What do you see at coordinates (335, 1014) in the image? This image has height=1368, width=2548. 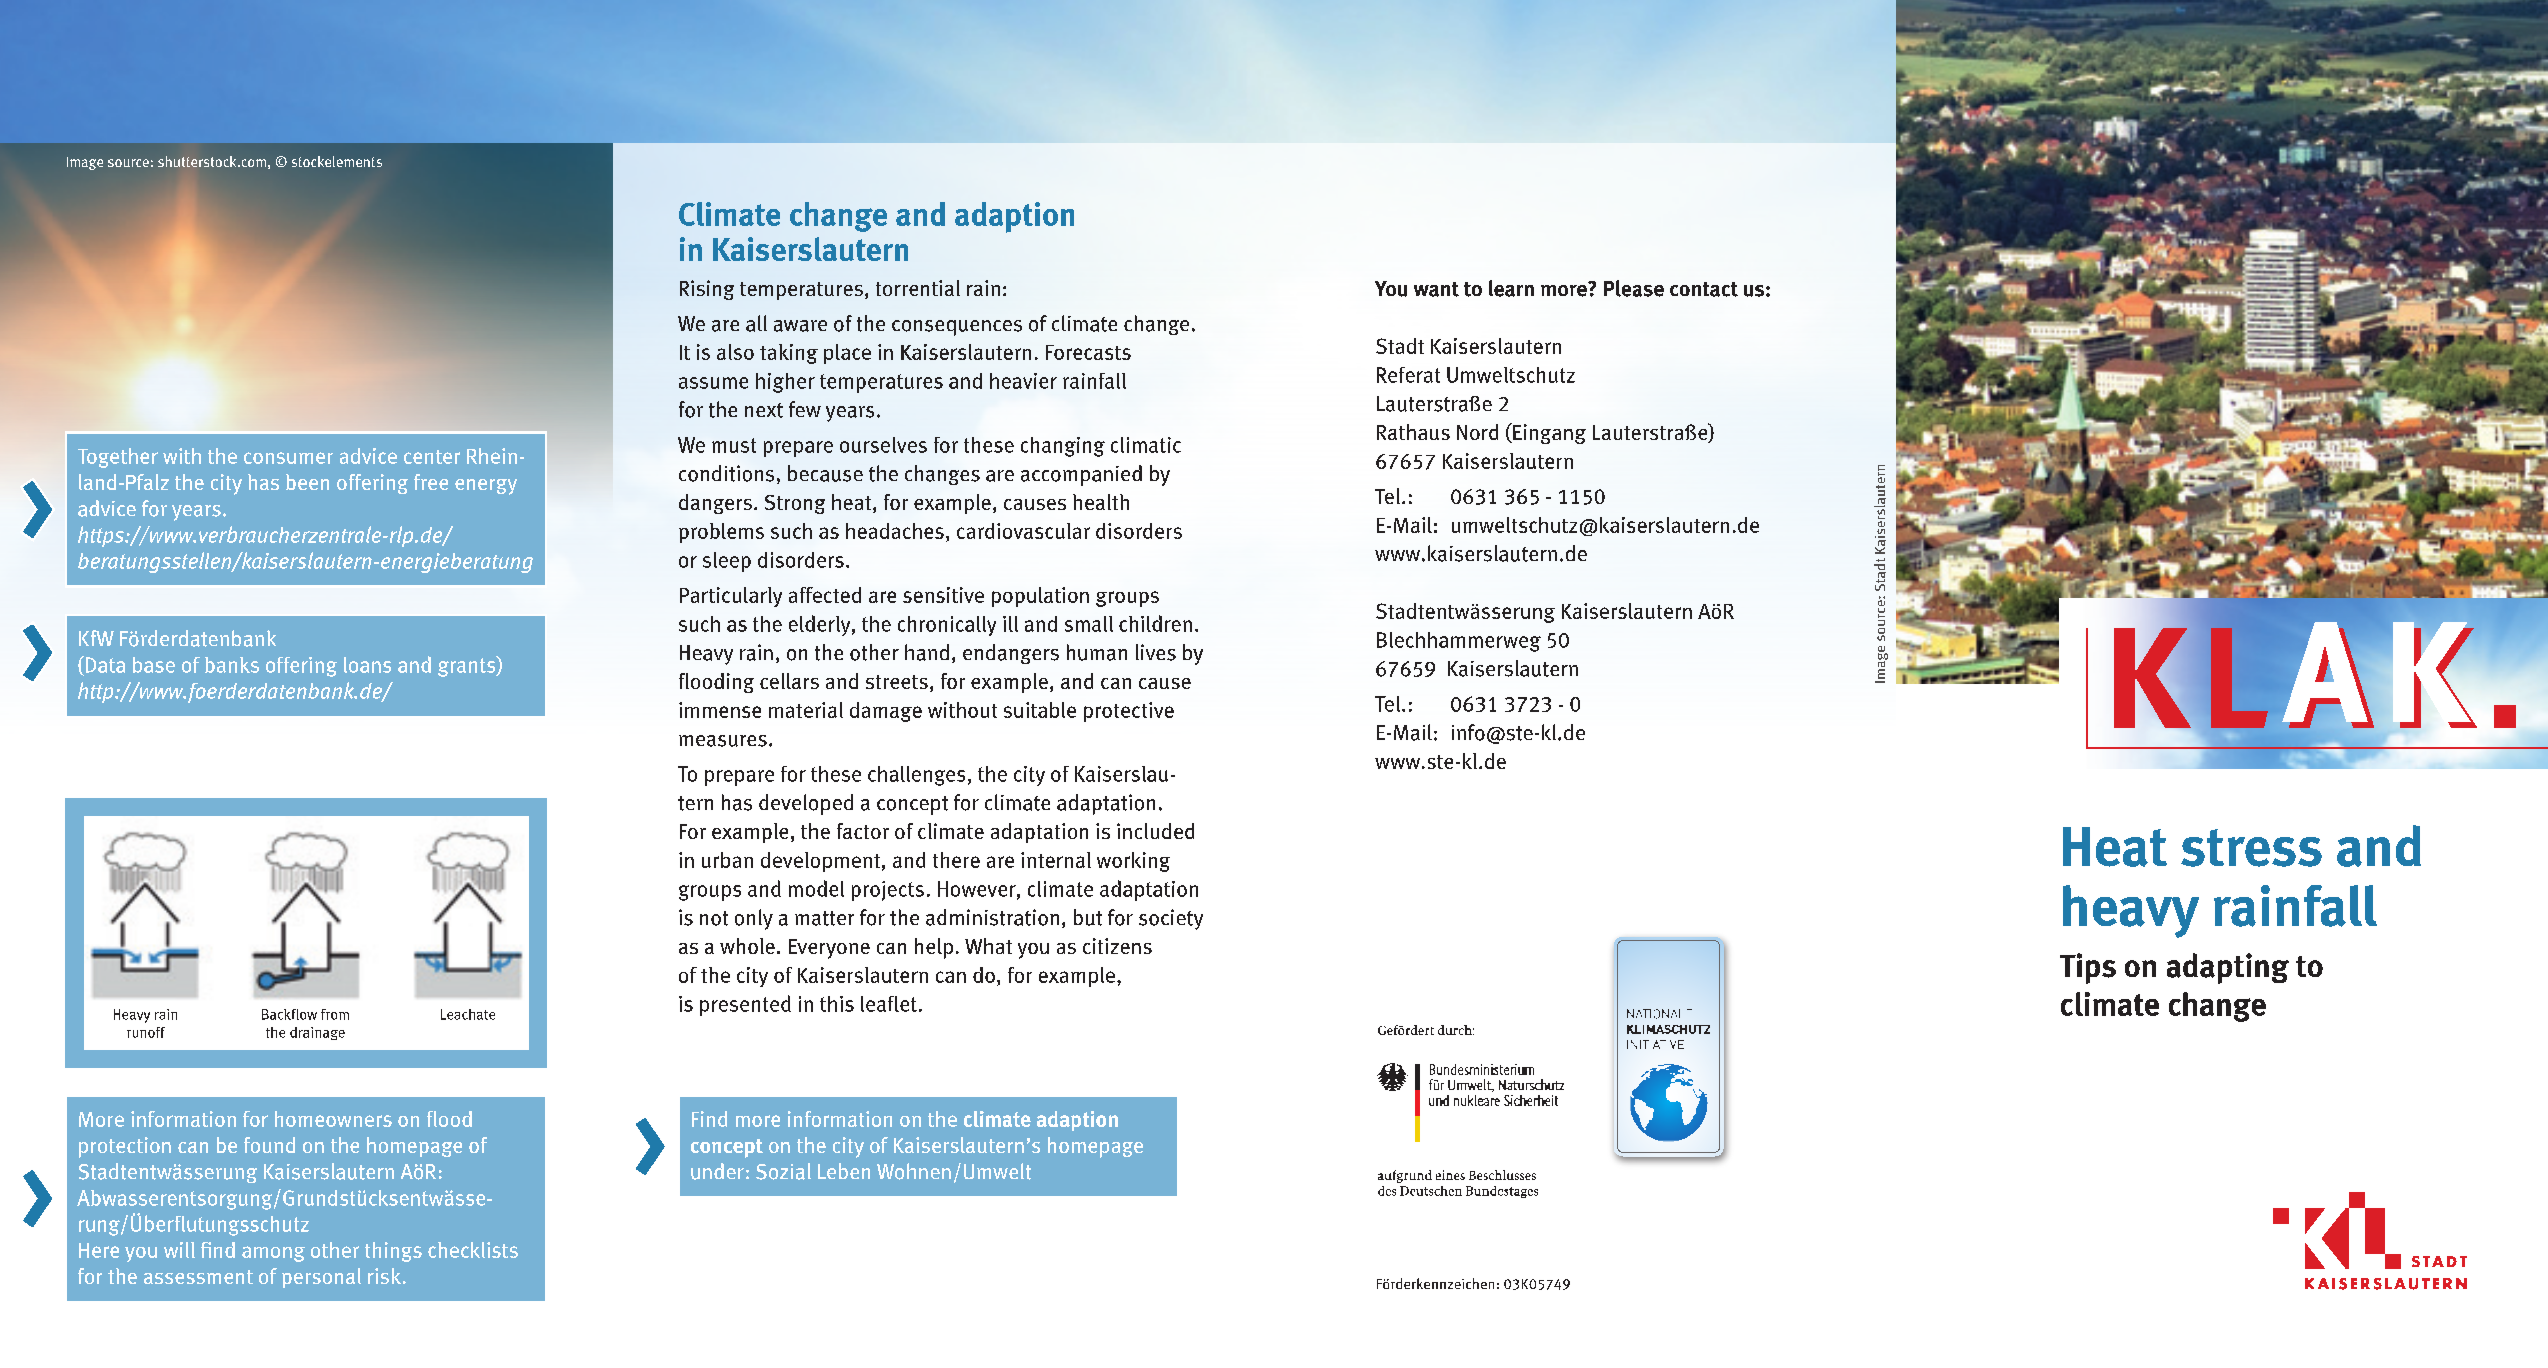 I see `from` at bounding box center [335, 1014].
